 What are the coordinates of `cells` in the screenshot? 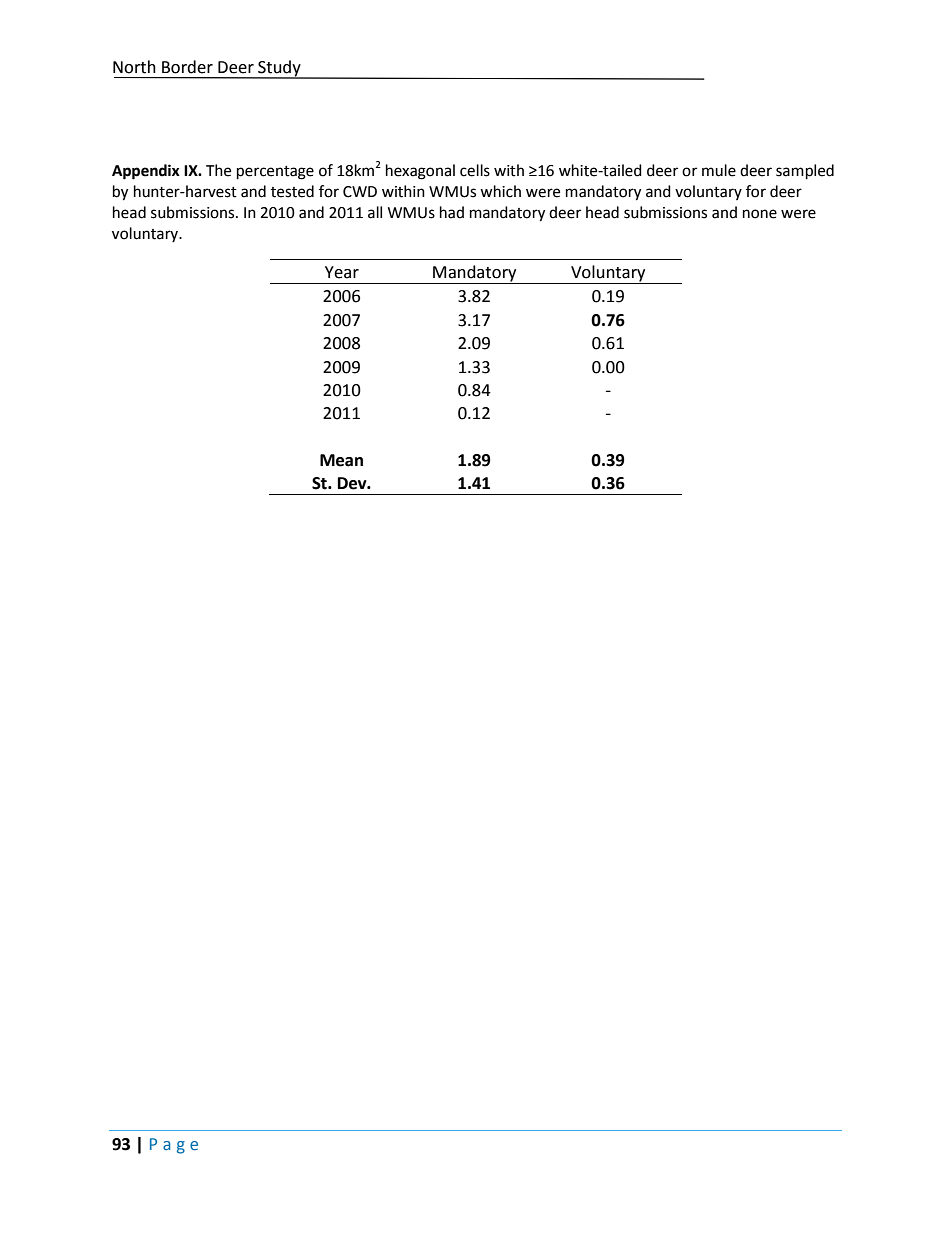 It's located at (475, 170).
